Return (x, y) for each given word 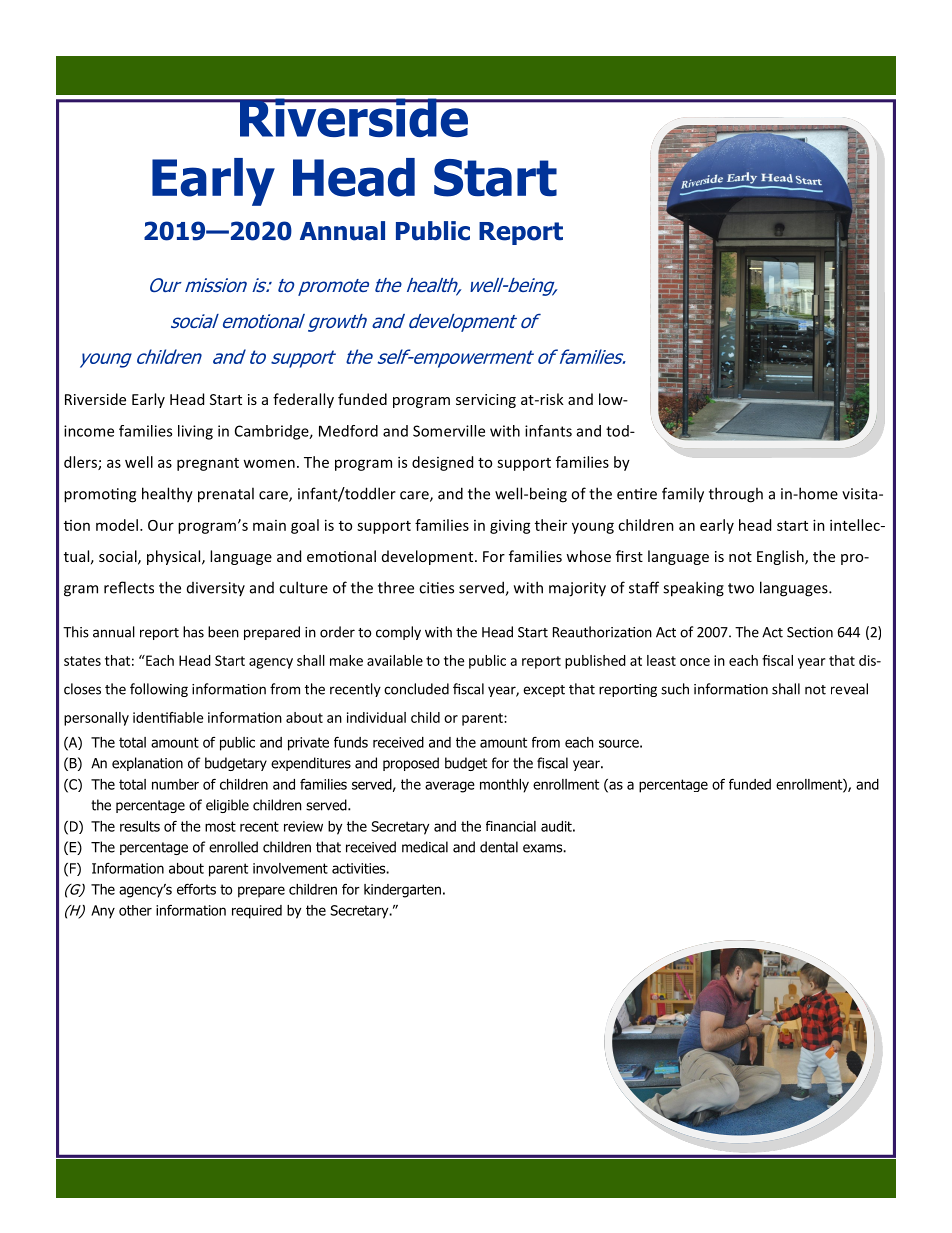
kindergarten (402, 891)
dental (499, 847)
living (195, 432)
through (736, 495)
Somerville (449, 431)
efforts (196, 889)
